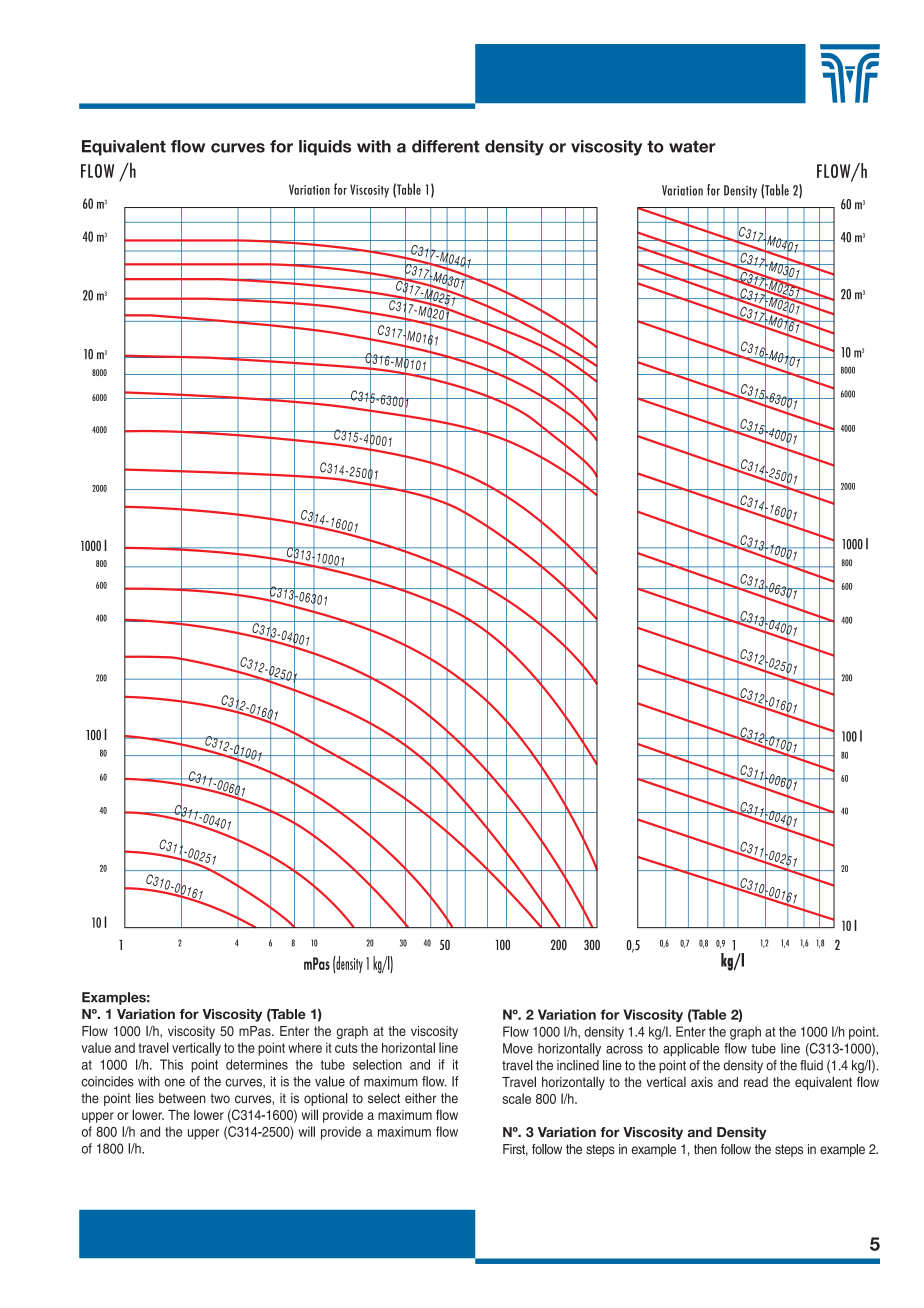  I want to click on different, so click(446, 146).
